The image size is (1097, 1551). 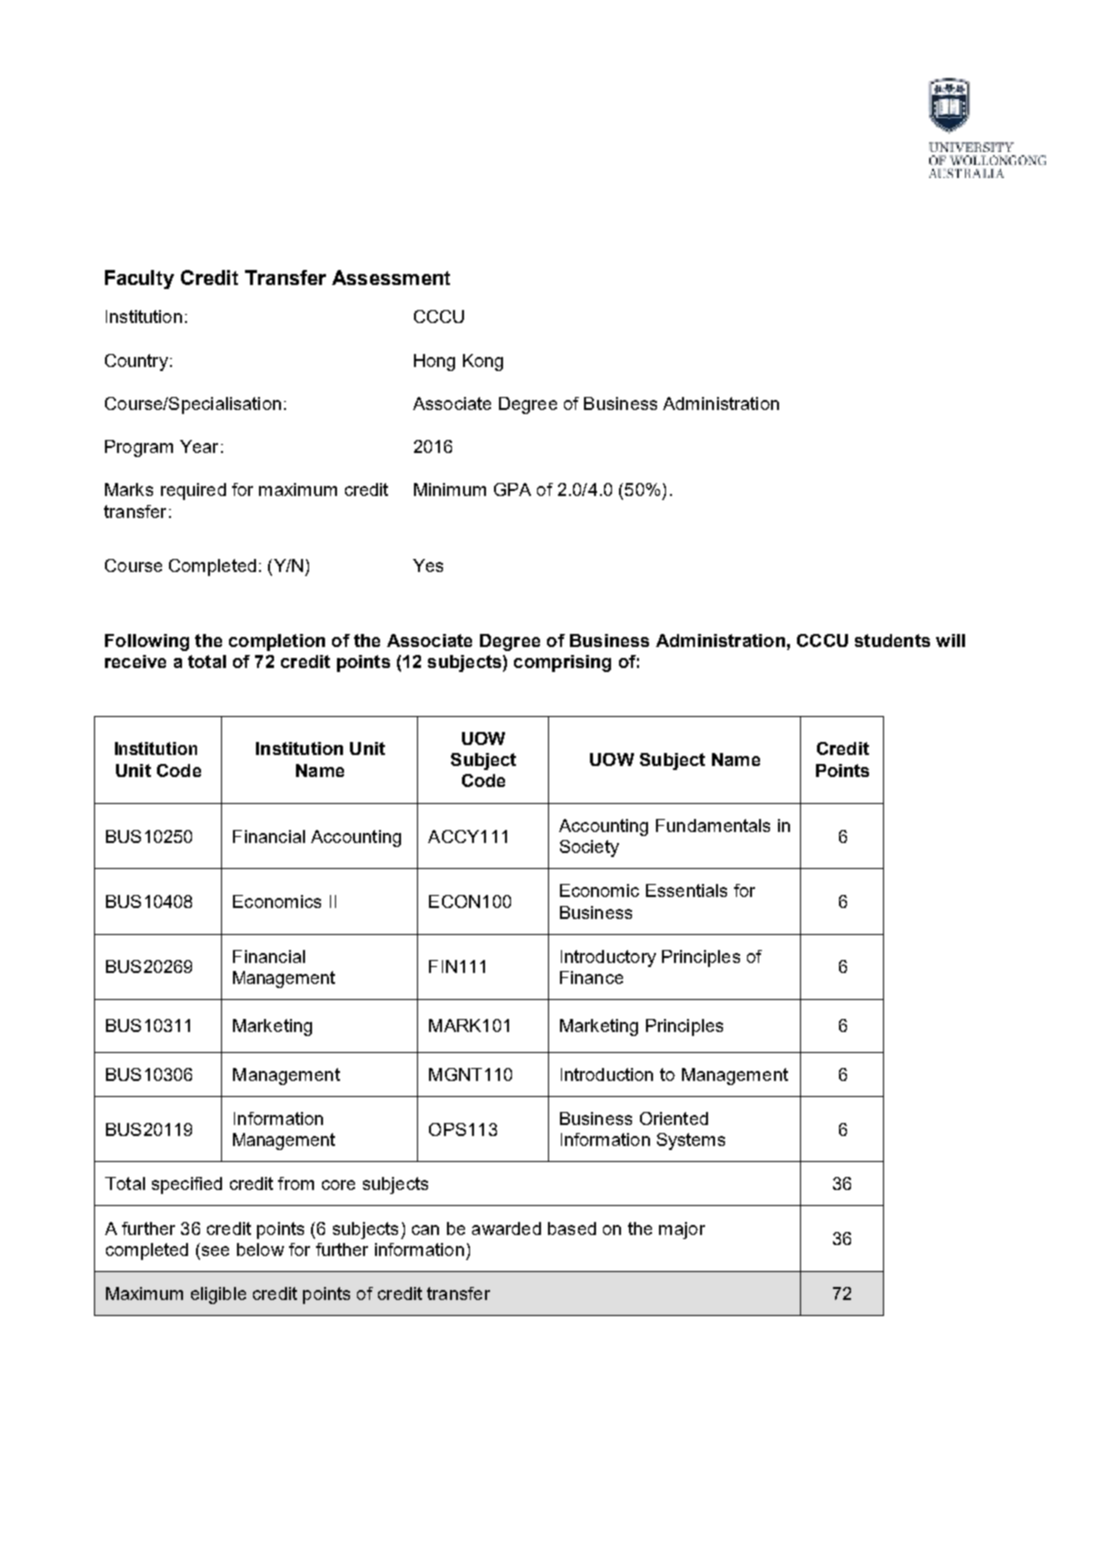 I want to click on based, so click(x=572, y=1228).
